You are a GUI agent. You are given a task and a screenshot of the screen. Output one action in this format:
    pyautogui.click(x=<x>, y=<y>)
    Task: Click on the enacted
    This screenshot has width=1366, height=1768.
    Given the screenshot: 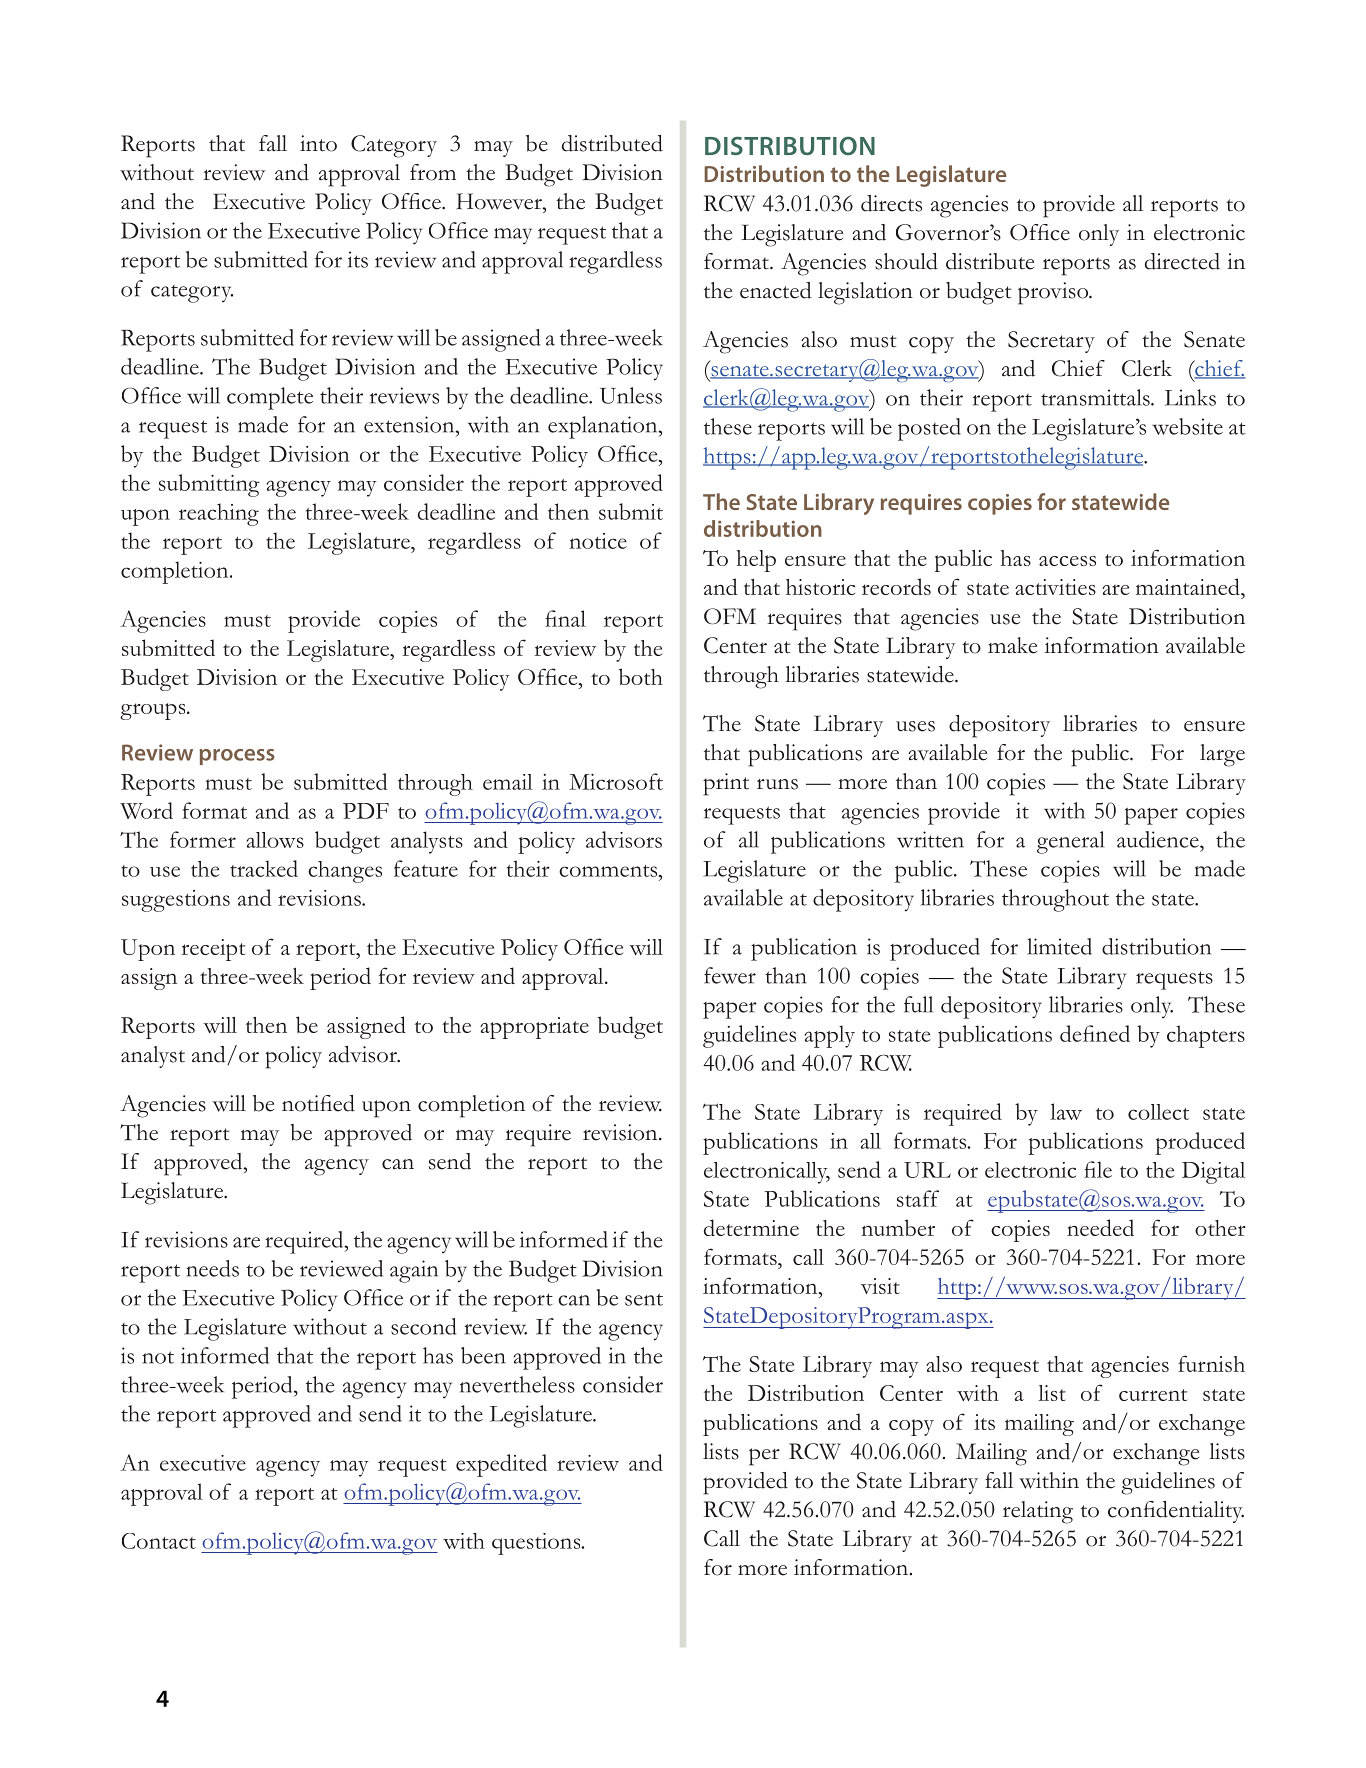 What is the action you would take?
    pyautogui.click(x=775, y=290)
